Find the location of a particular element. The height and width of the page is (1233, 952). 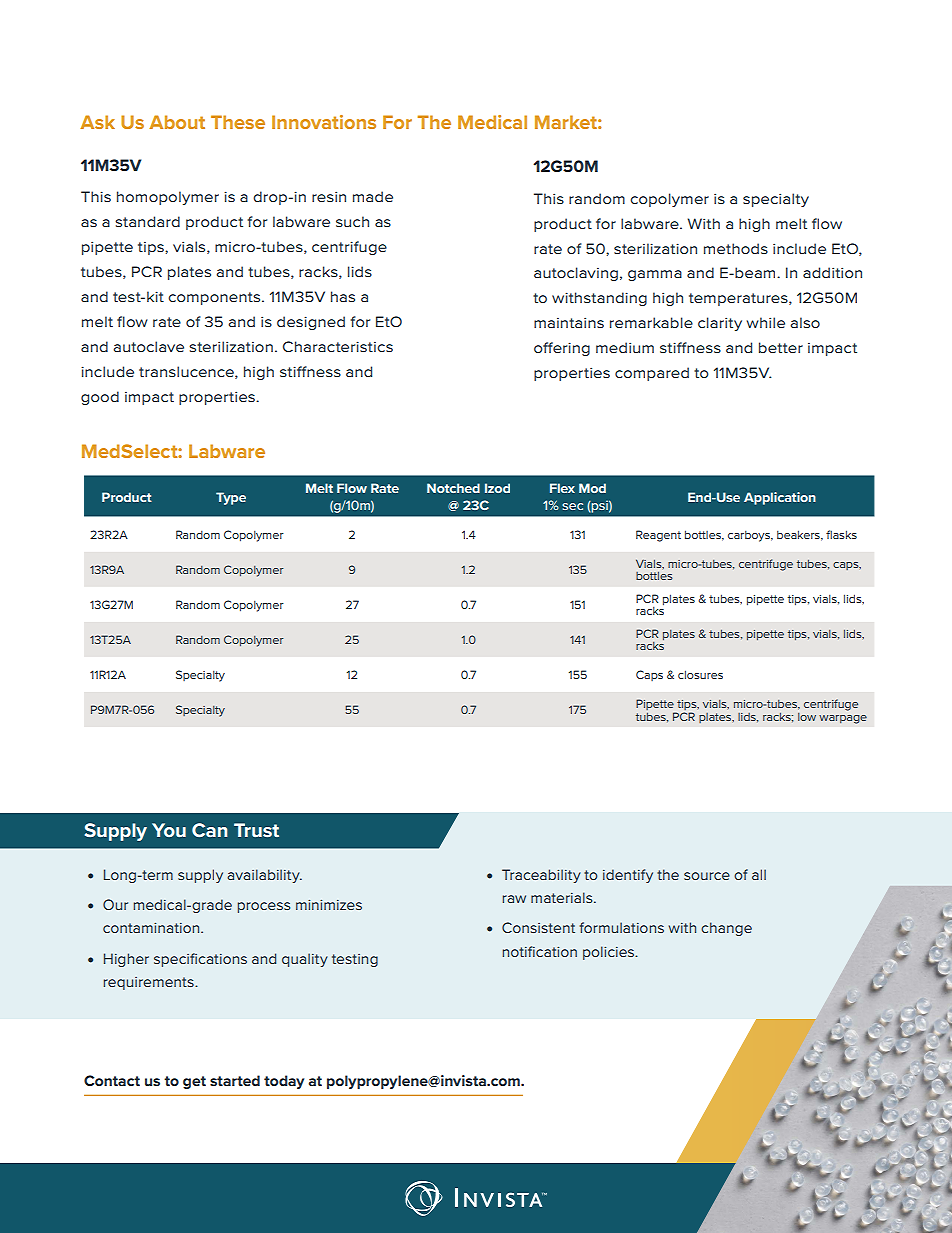

made is located at coordinates (373, 196).
